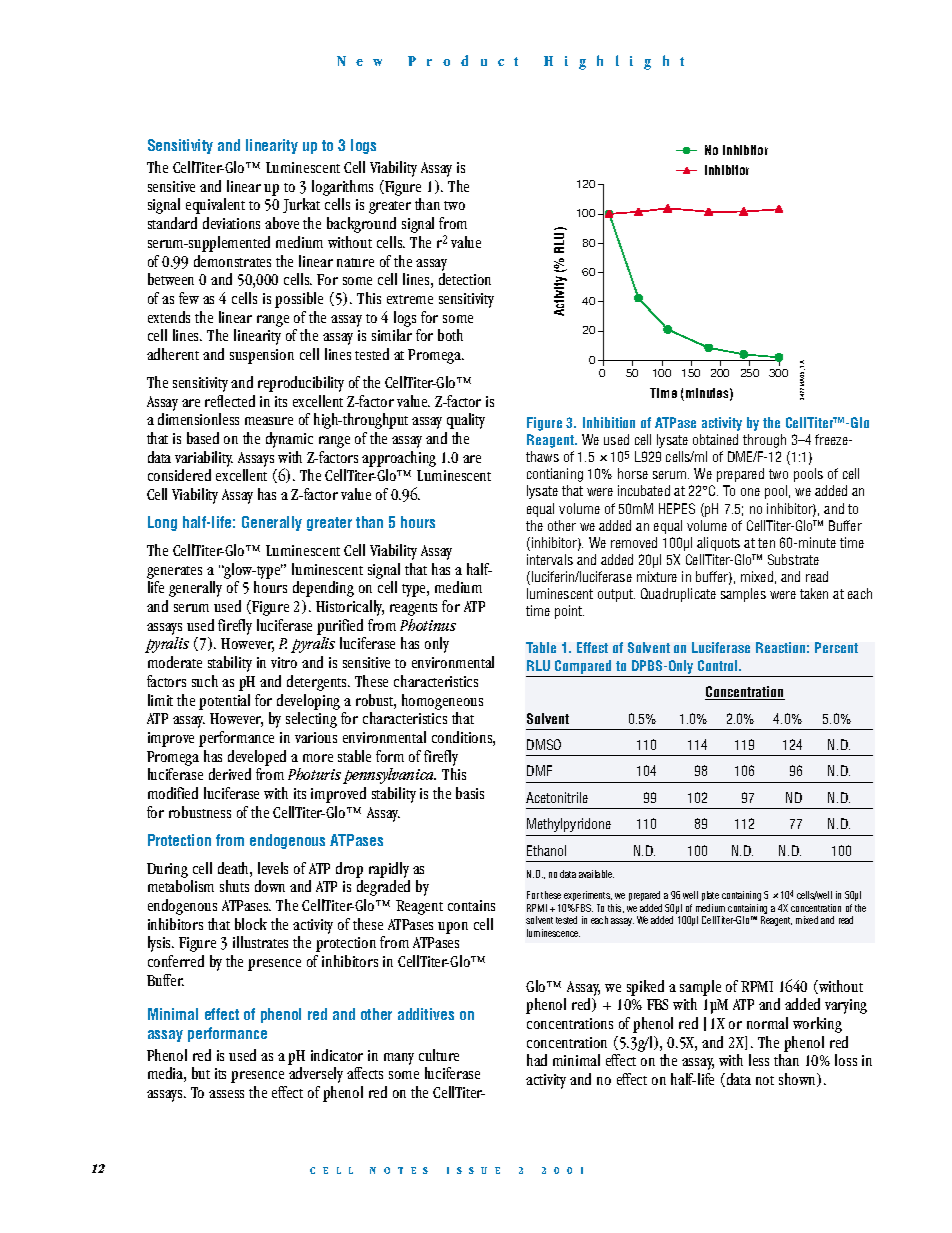 The height and width of the document is (1233, 952). I want to click on Control, so click(719, 665).
